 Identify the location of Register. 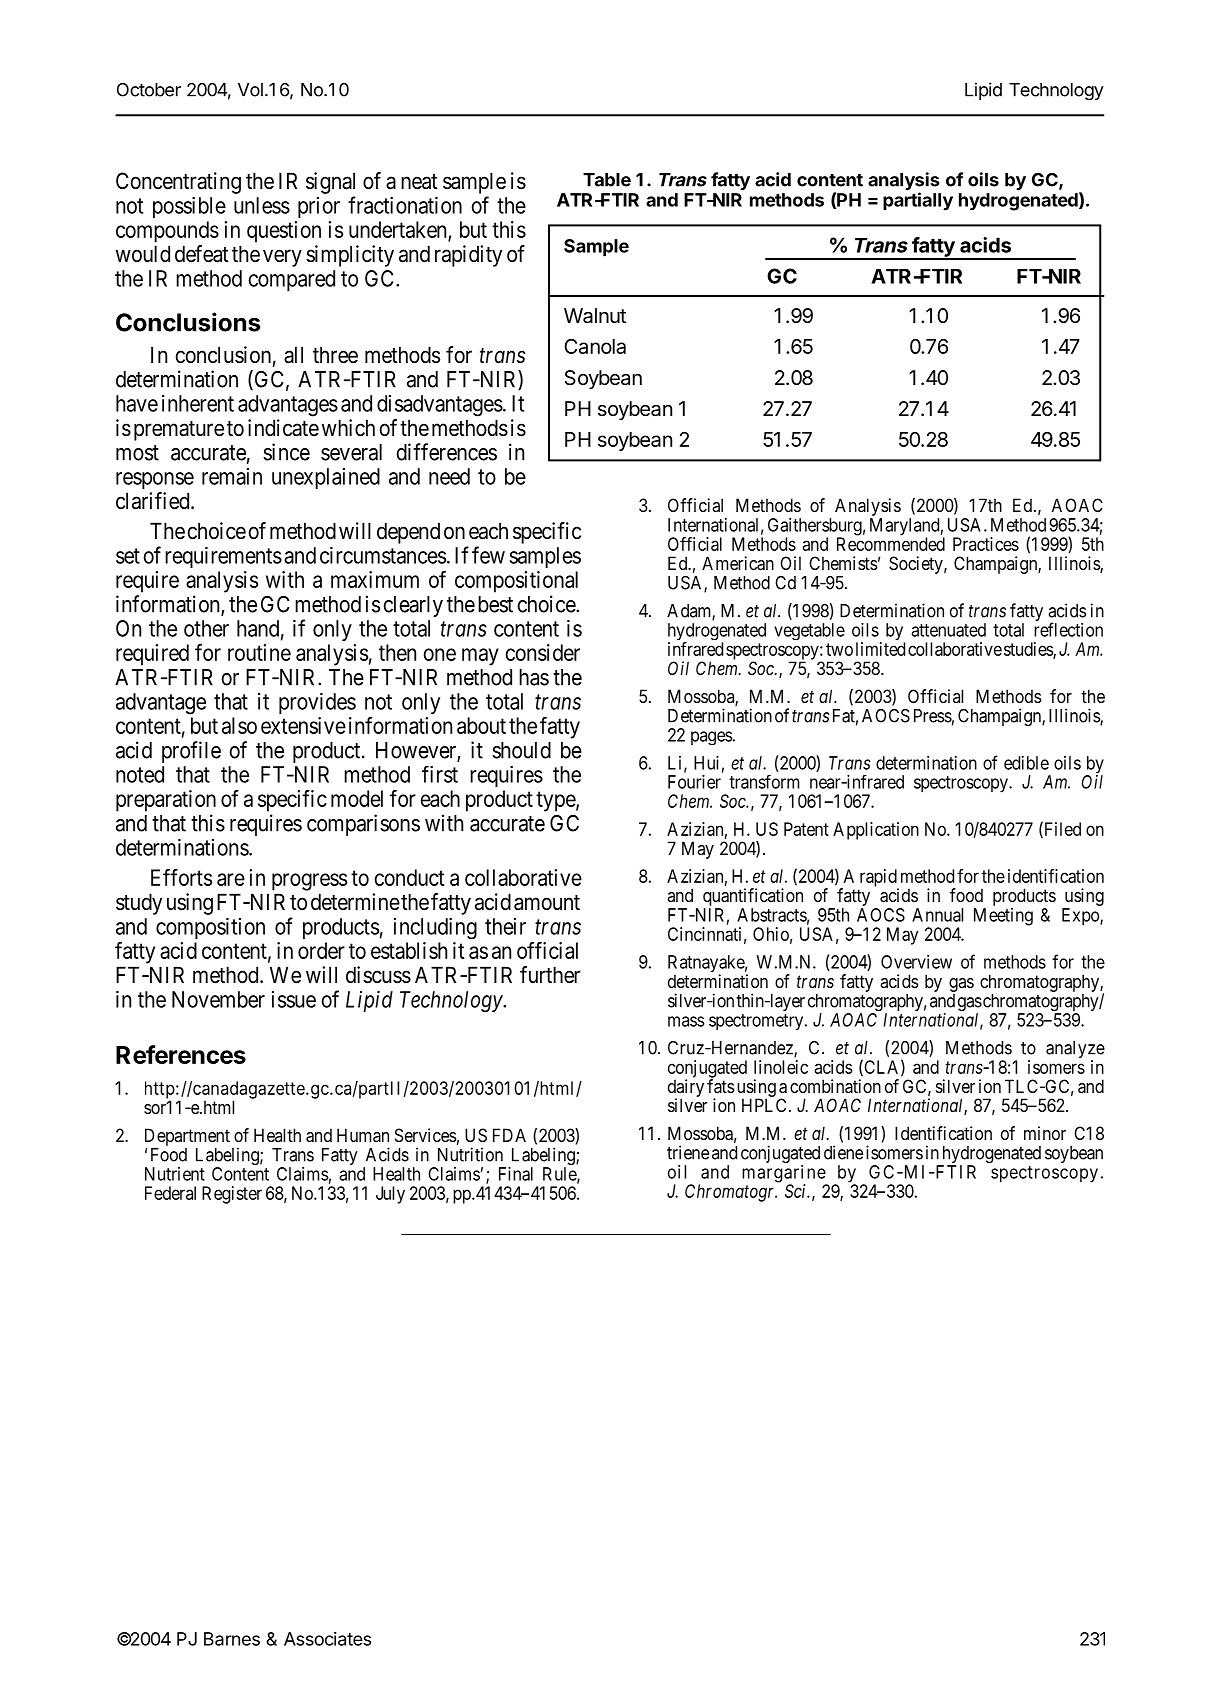
(232, 1195).
